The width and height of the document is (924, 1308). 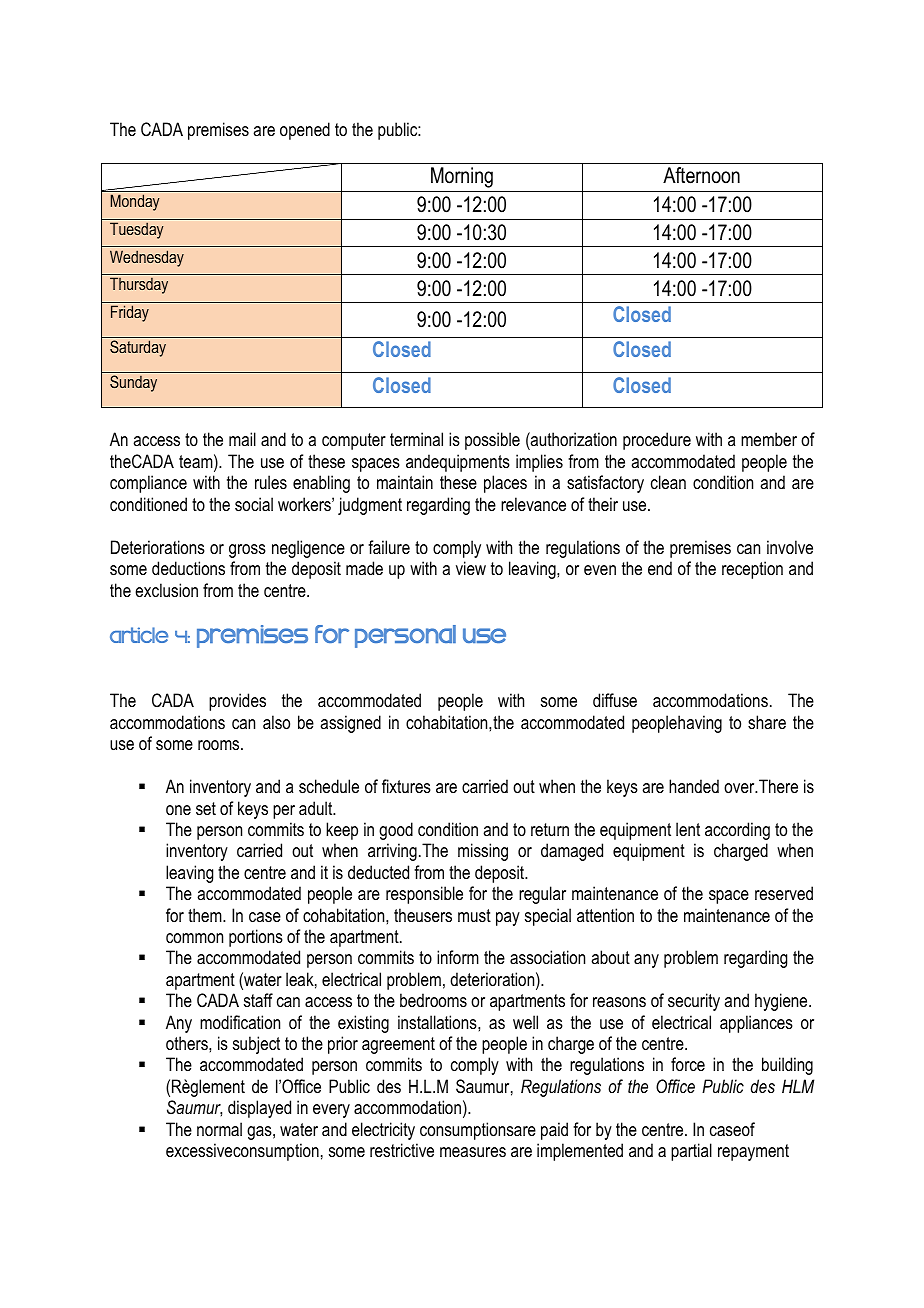 I want to click on responsible, so click(x=424, y=895).
